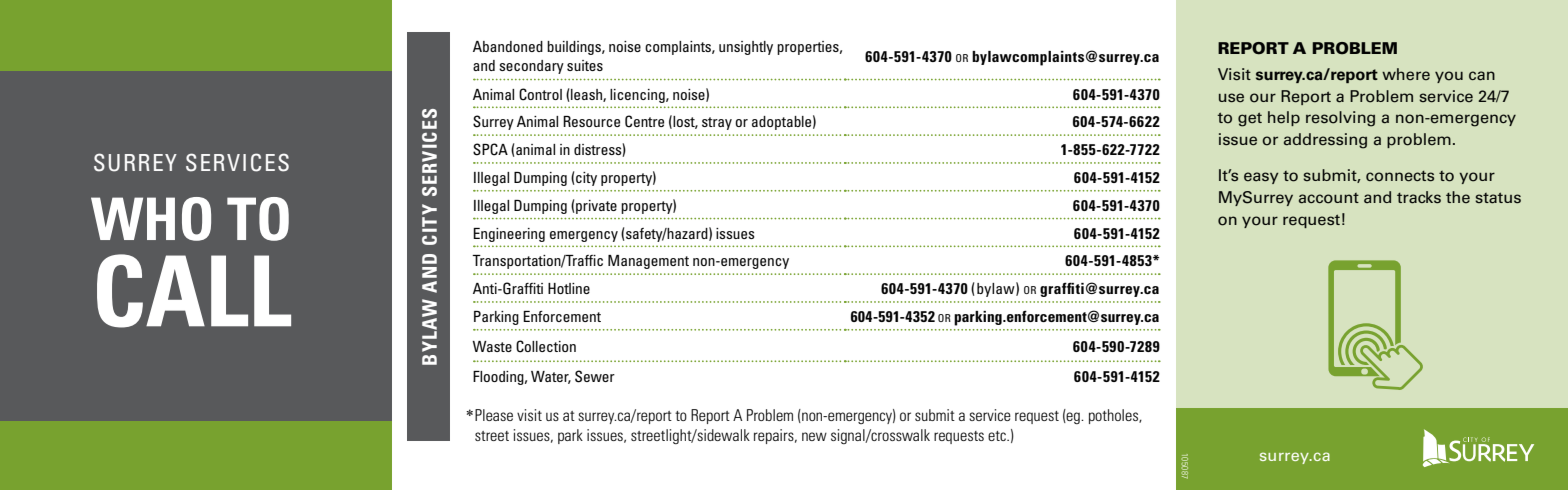 The width and height of the screenshot is (1568, 490). I want to click on account, so click(1329, 198).
